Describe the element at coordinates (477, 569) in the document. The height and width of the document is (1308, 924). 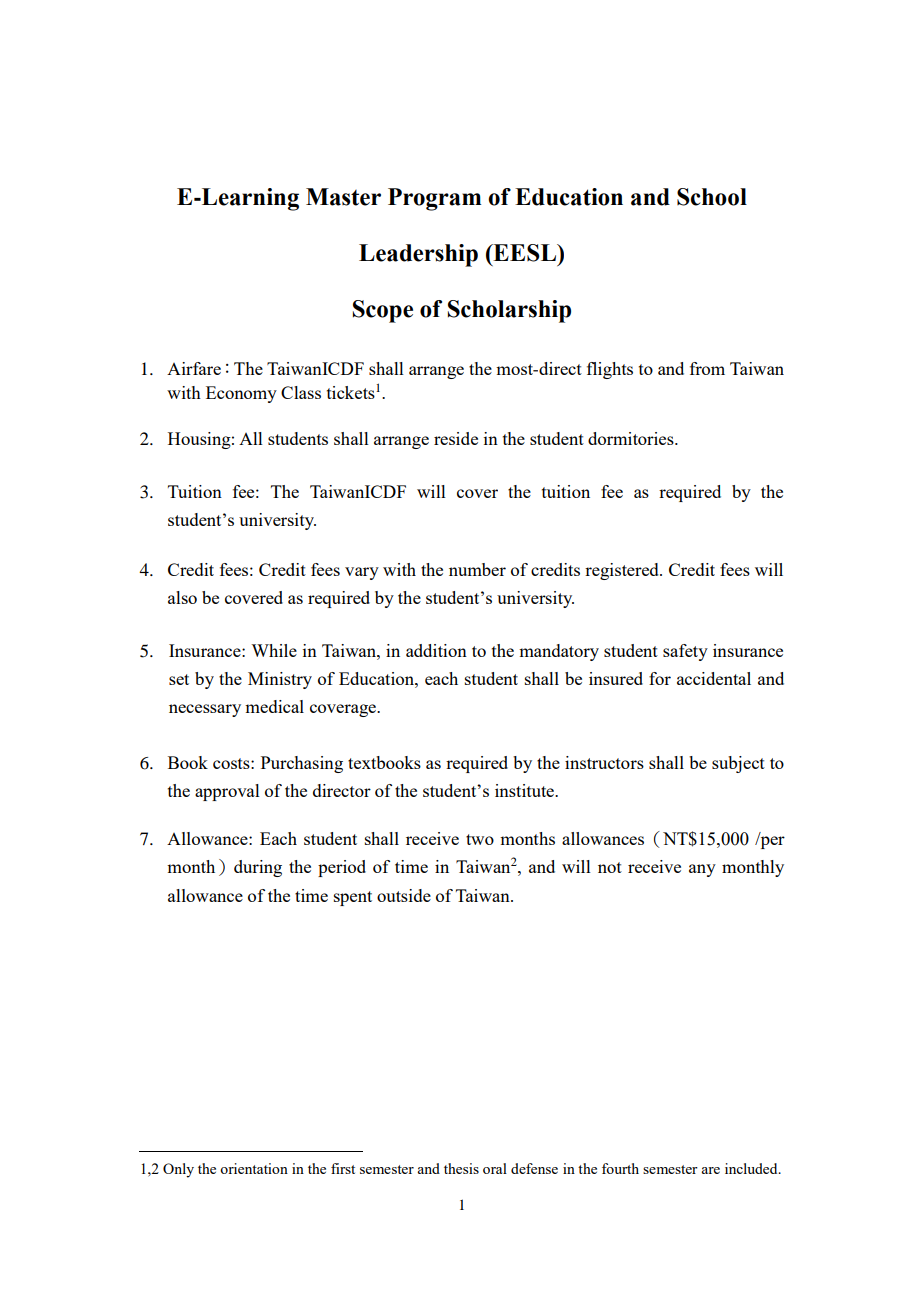
I see `number` at that location.
